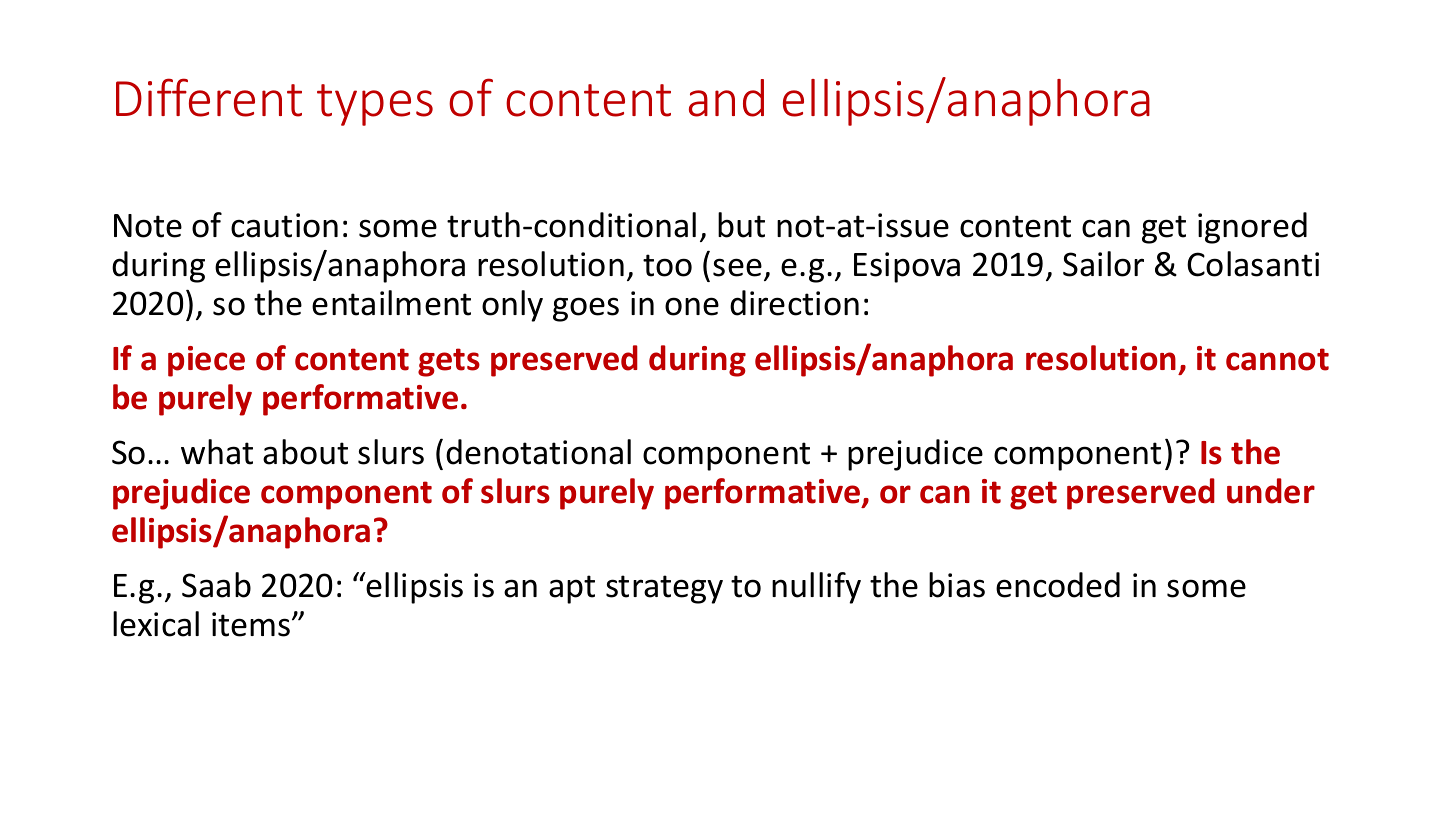  I want to click on and, so click(726, 98).
